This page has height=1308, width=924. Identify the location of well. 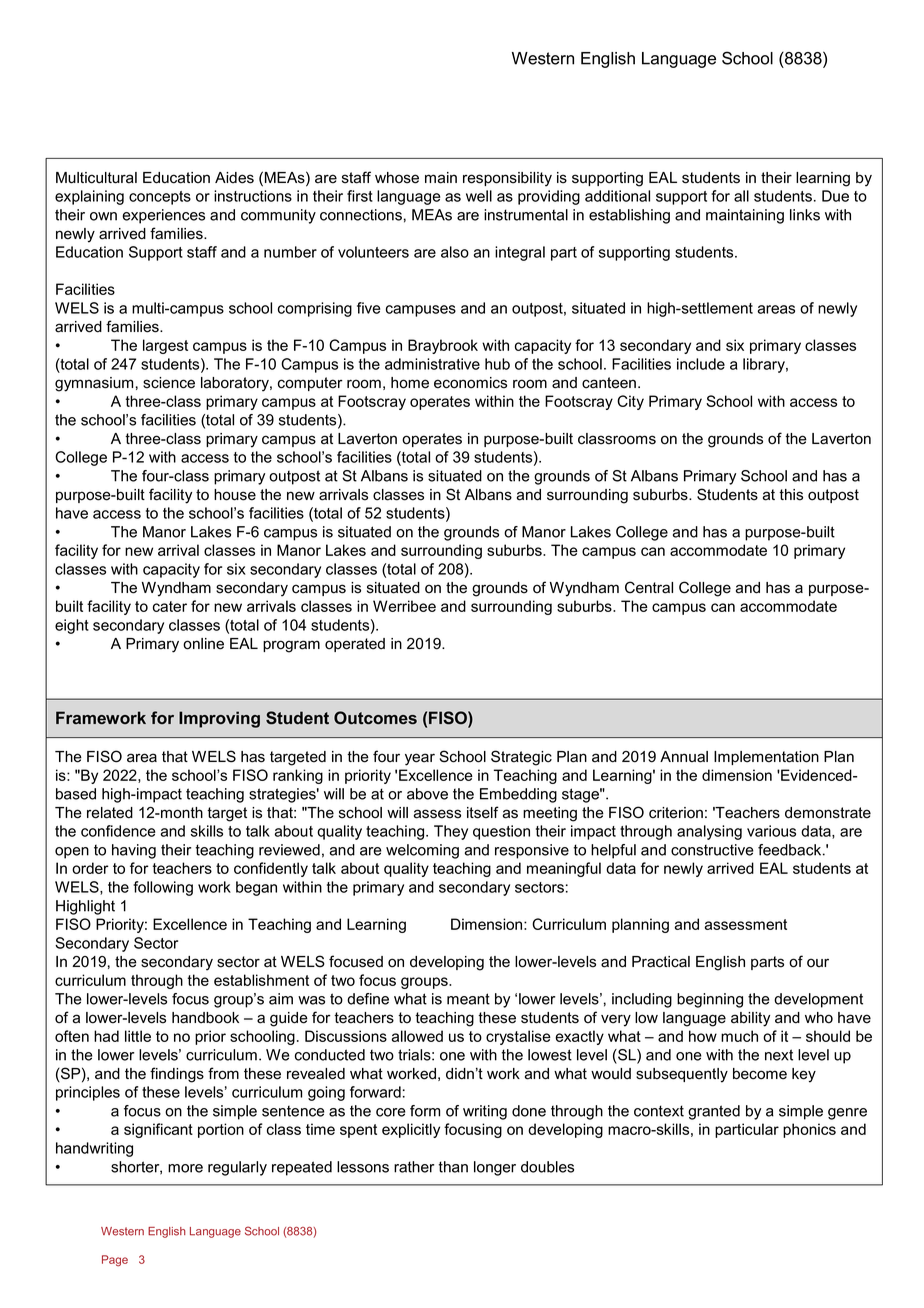
(479, 196).
